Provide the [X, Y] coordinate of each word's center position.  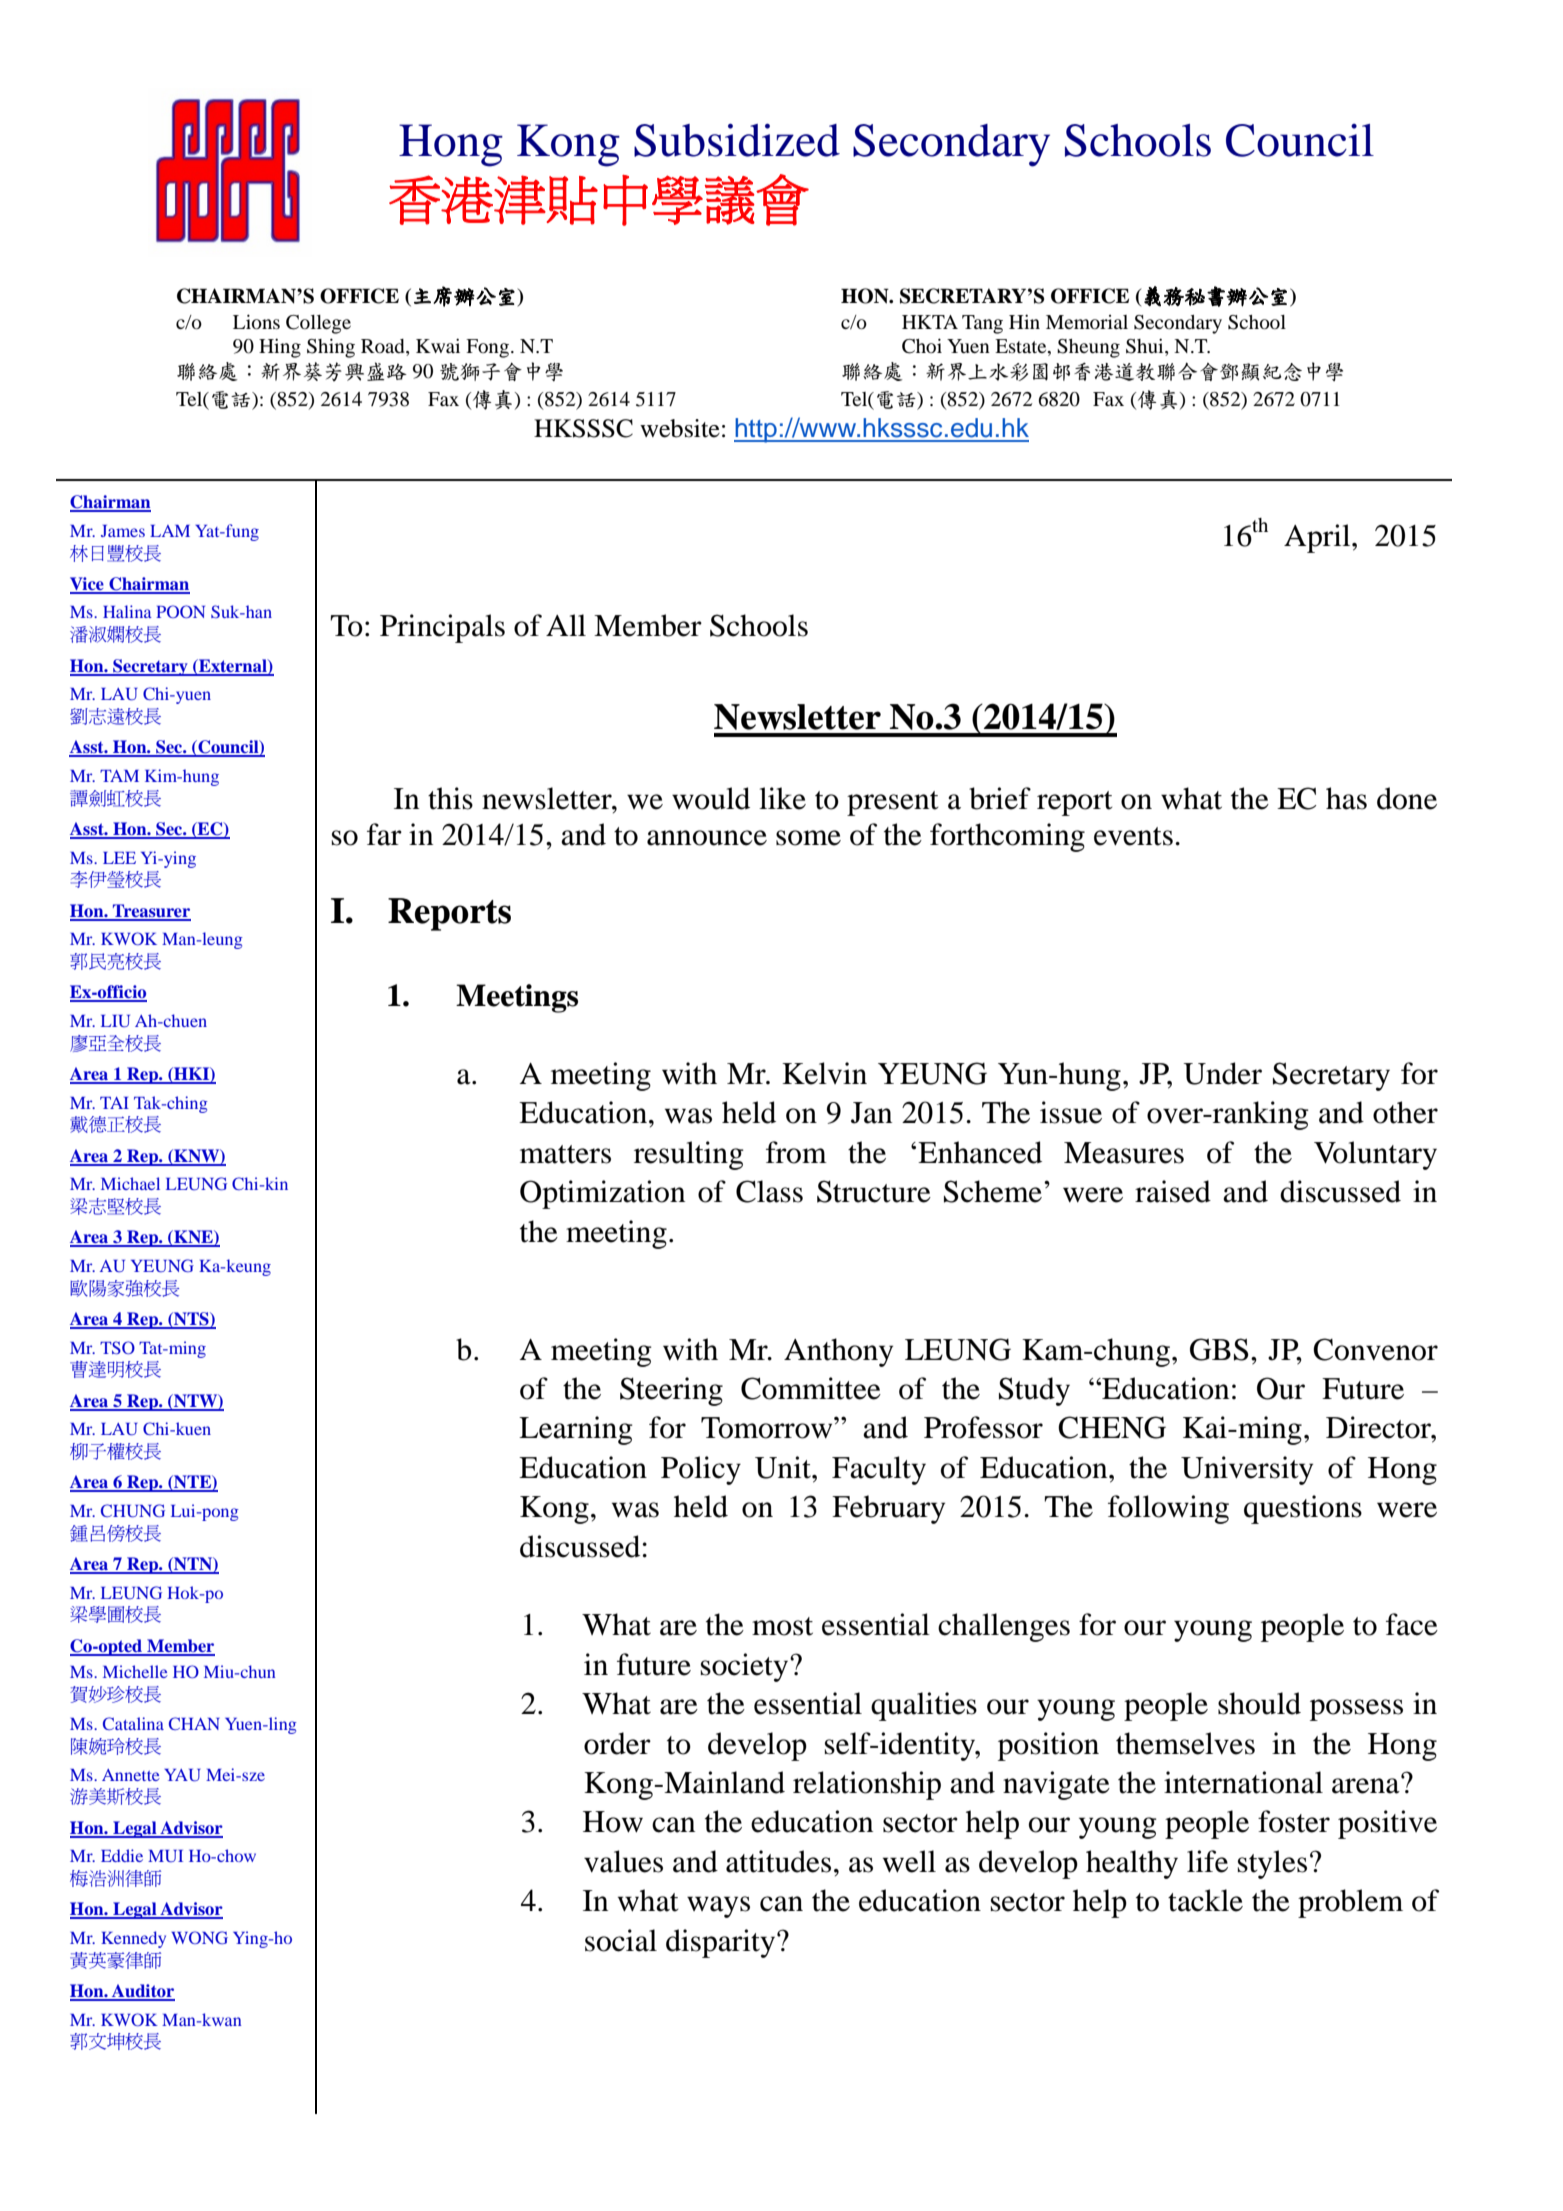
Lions [256, 322]
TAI [114, 1103]
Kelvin [824, 1073]
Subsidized [737, 140]
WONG [199, 1937]
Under [1222, 1073]
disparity [720, 1943]
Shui [1146, 347]
